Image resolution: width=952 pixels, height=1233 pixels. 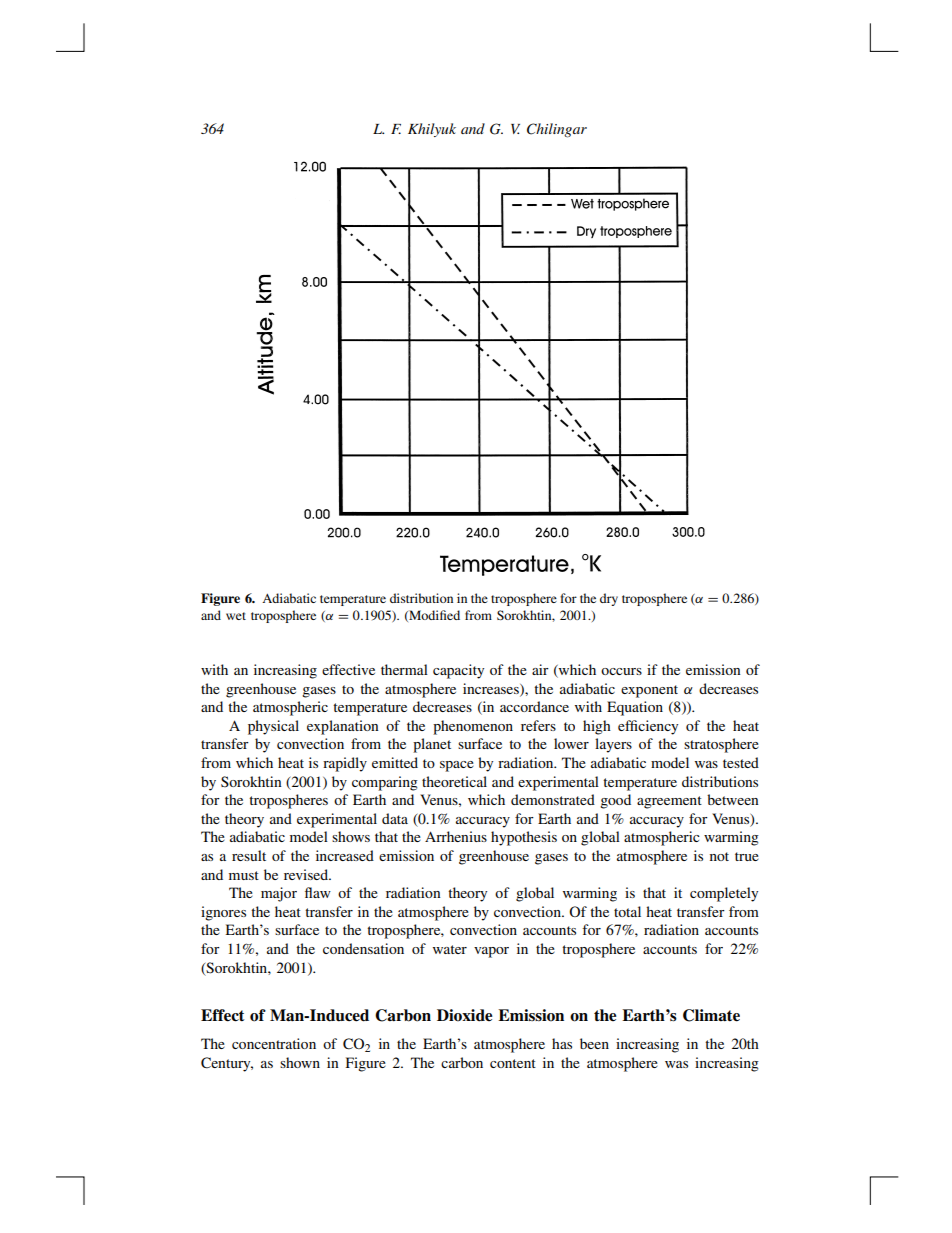 What do you see at coordinates (236, 616) in the screenshot?
I see `wet` at bounding box center [236, 616].
